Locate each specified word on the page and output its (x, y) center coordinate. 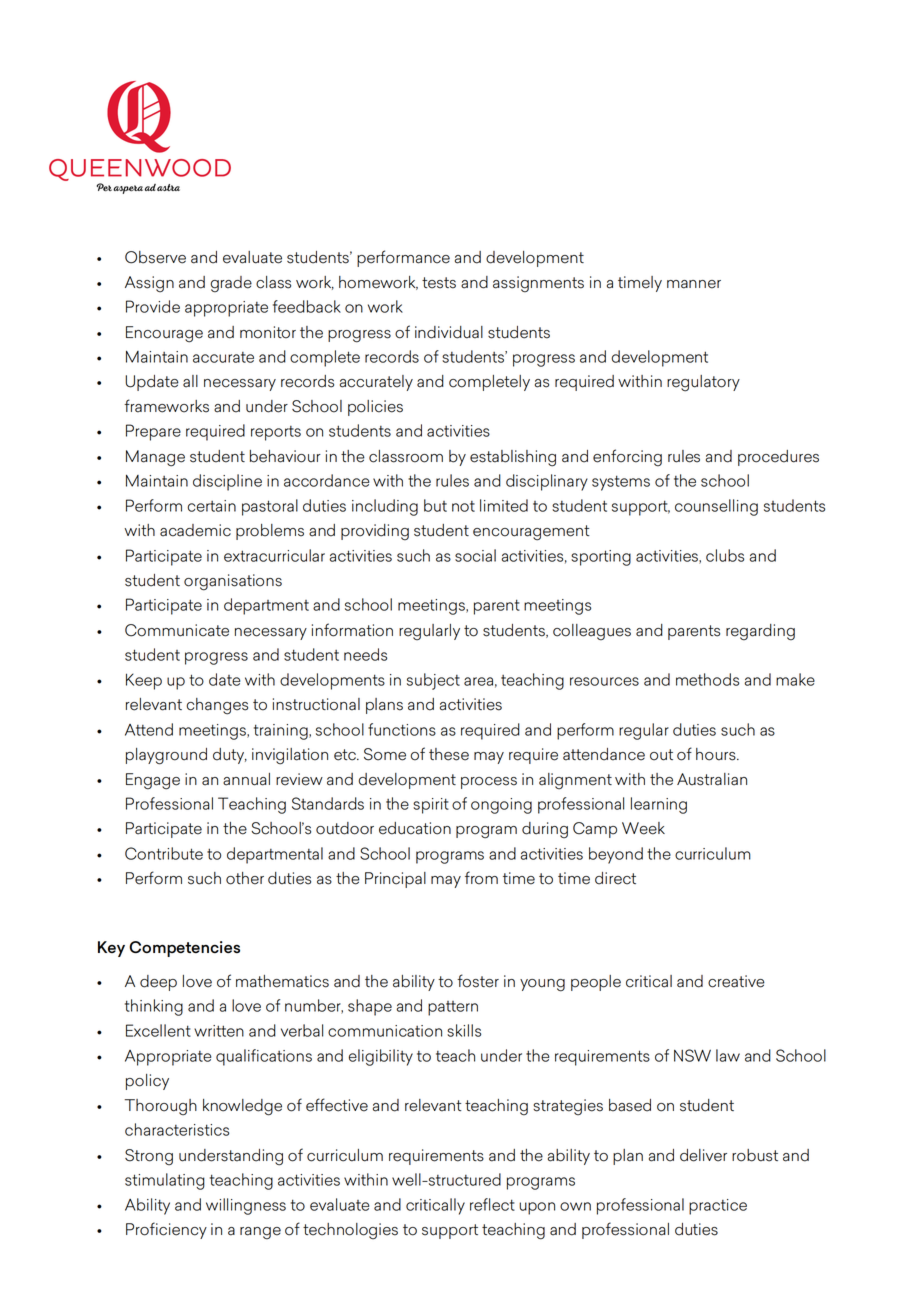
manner (694, 284)
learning (659, 805)
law (728, 1055)
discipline (227, 482)
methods (707, 679)
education (415, 828)
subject (433, 681)
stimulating (165, 1181)
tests (439, 283)
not (463, 506)
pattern (453, 1008)
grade (231, 284)
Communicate (177, 630)
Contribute (164, 853)
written (219, 1031)
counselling (716, 507)
